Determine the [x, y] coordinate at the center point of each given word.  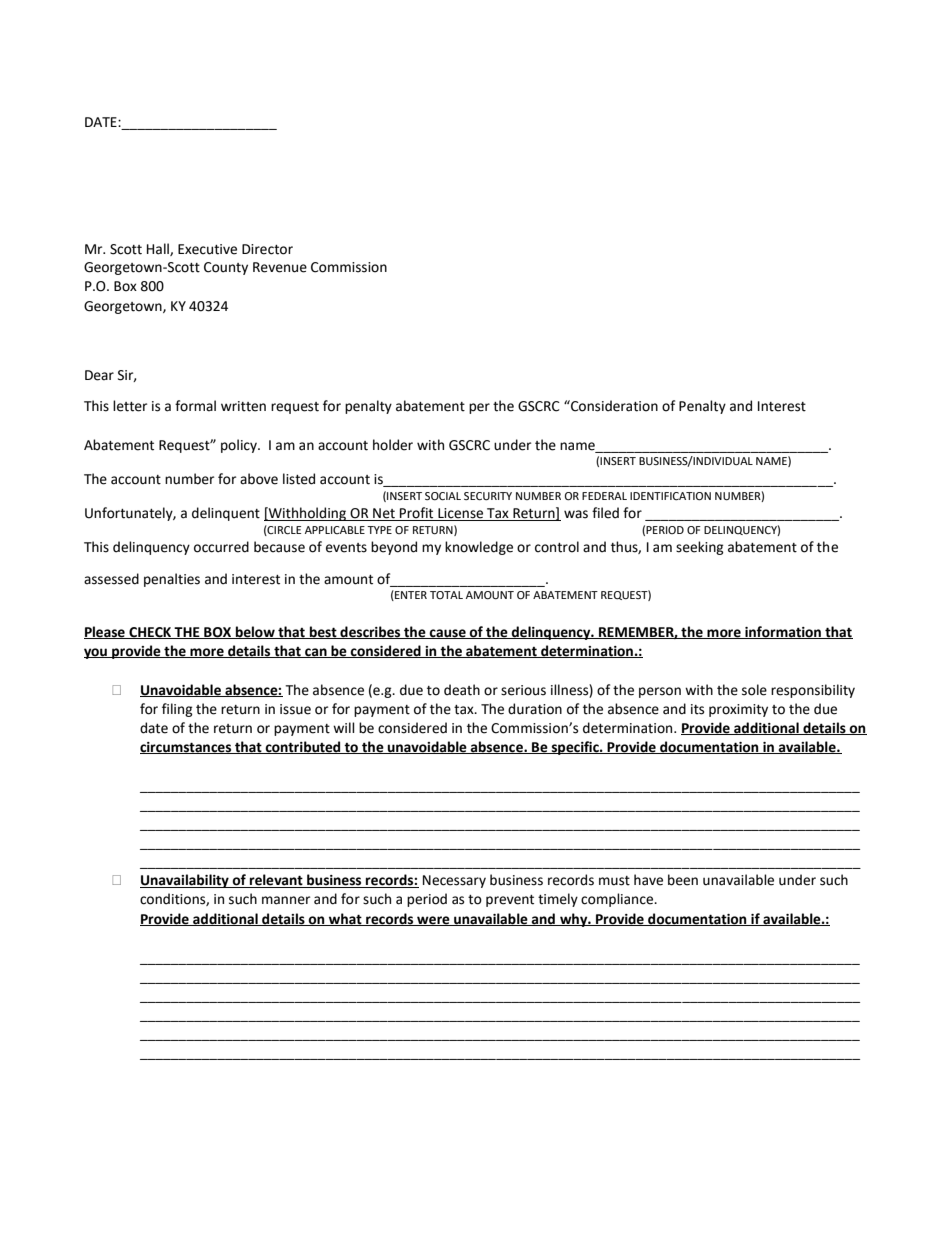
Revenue [280, 267]
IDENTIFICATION [670, 496]
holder [393, 445]
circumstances [187, 748]
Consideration [613, 406]
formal [195, 406]
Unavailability [185, 881]
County [226, 268]
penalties [172, 580]
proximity [738, 710]
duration [535, 709]
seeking [700, 548]
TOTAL [446, 595]
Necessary [454, 881]
